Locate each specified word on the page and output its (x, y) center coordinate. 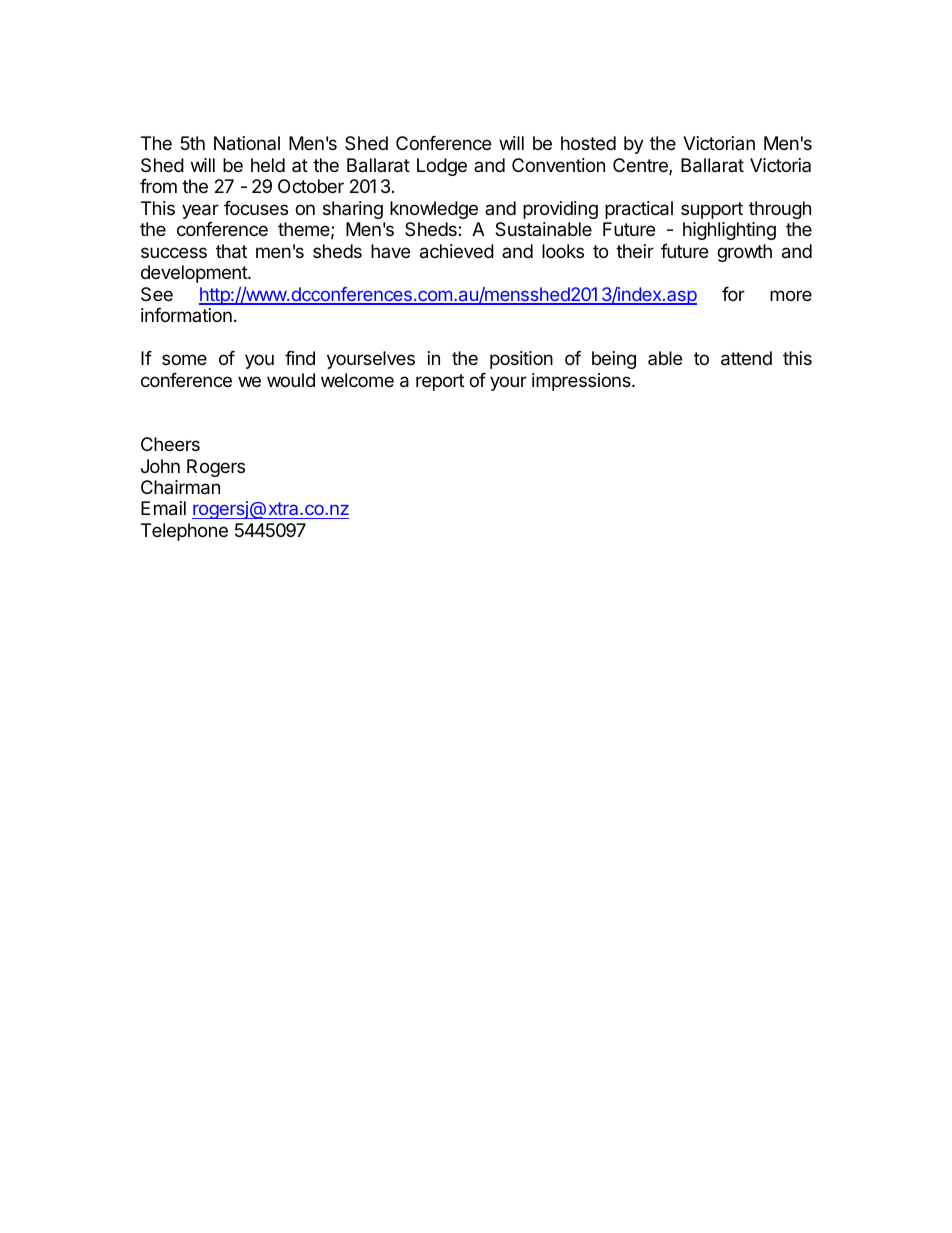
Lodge (442, 167)
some (184, 359)
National (247, 143)
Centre (641, 166)
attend (746, 358)
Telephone (184, 532)
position (521, 360)
